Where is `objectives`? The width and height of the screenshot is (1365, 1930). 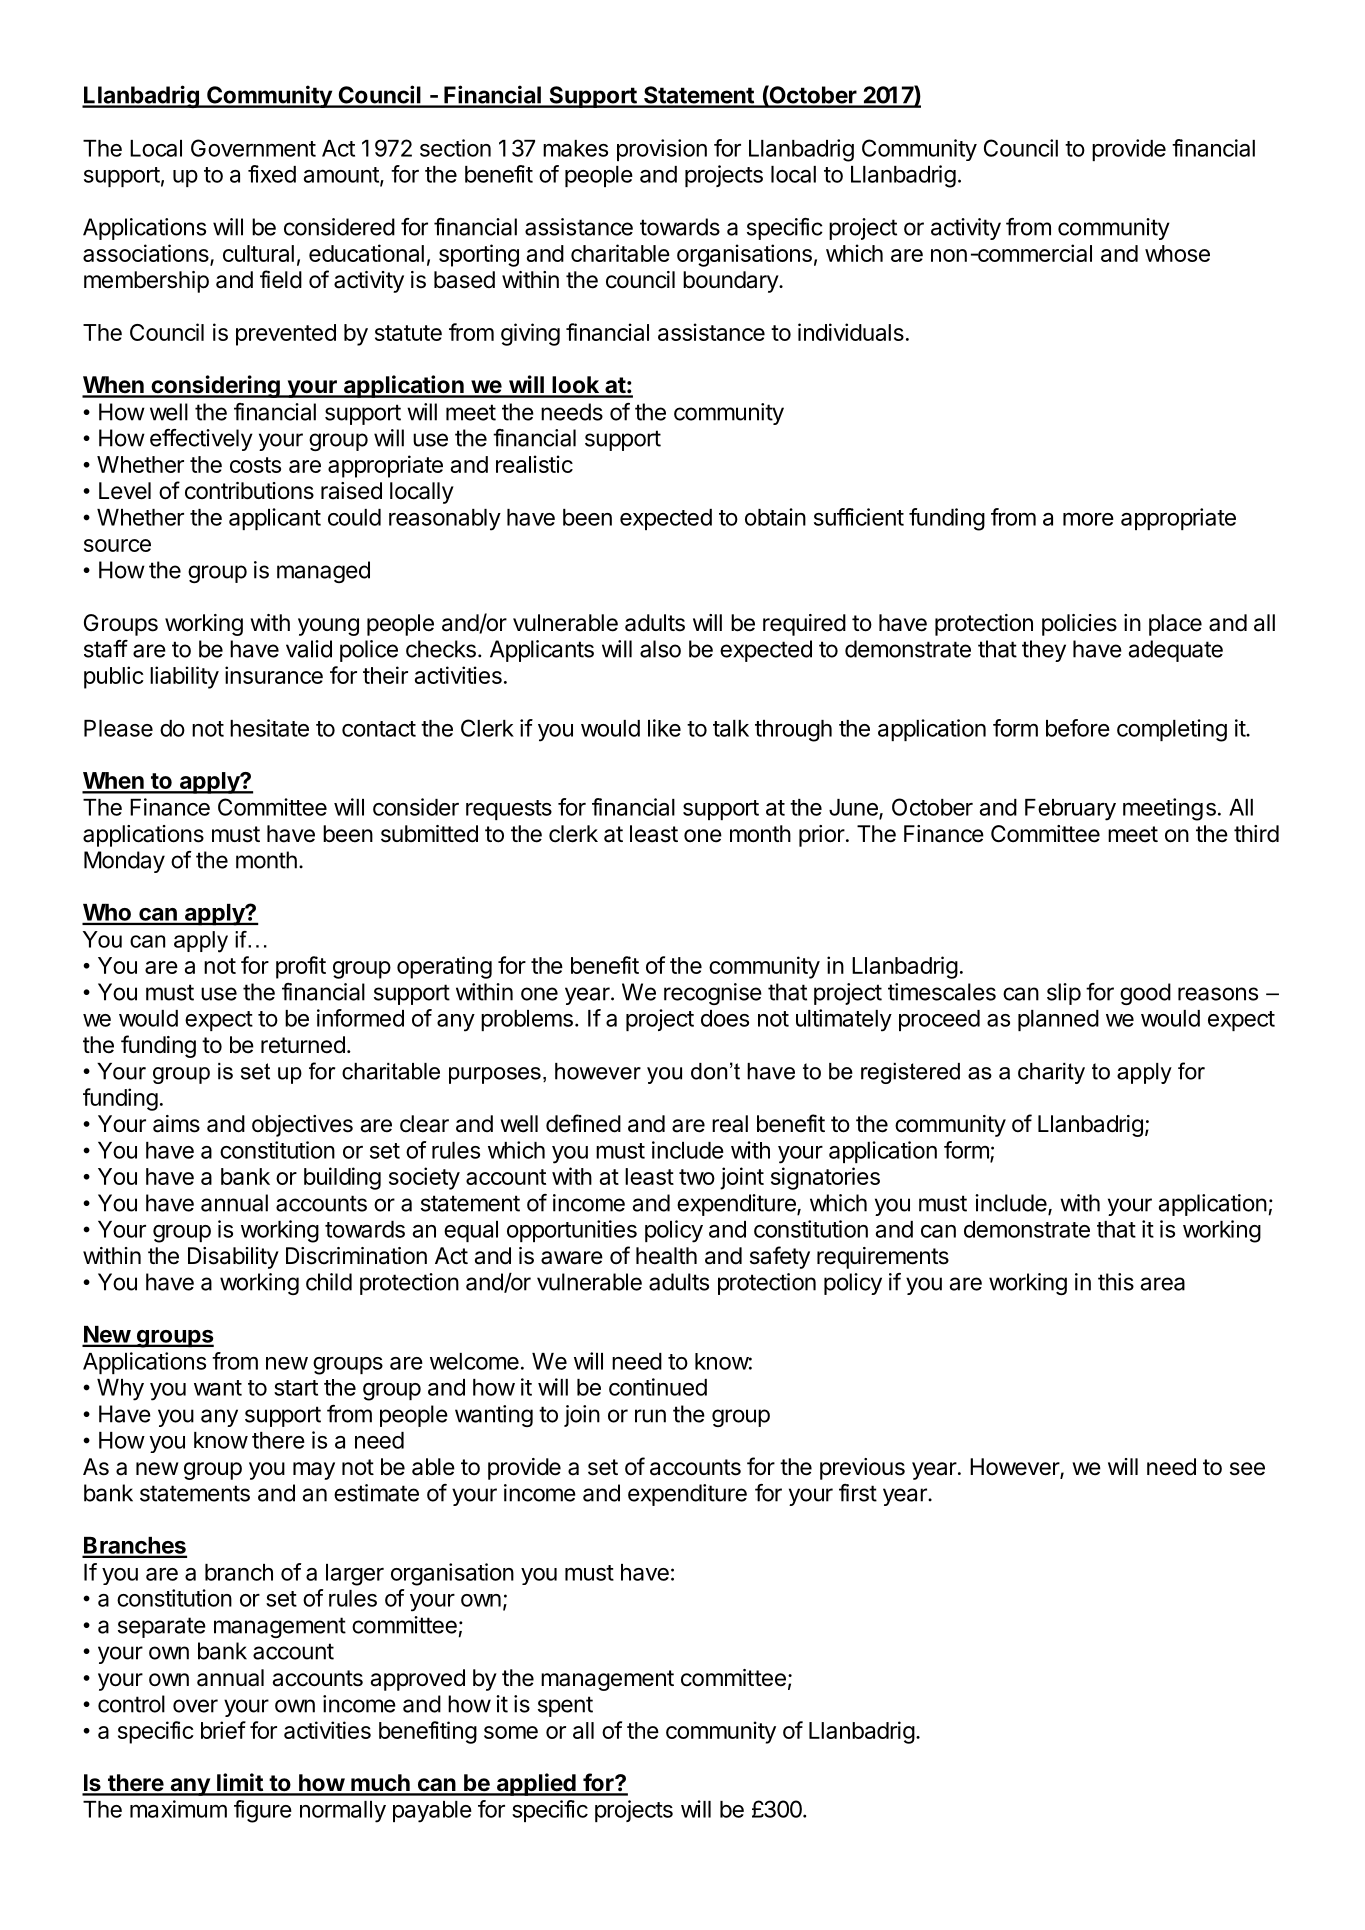
objectives is located at coordinates (302, 1126).
